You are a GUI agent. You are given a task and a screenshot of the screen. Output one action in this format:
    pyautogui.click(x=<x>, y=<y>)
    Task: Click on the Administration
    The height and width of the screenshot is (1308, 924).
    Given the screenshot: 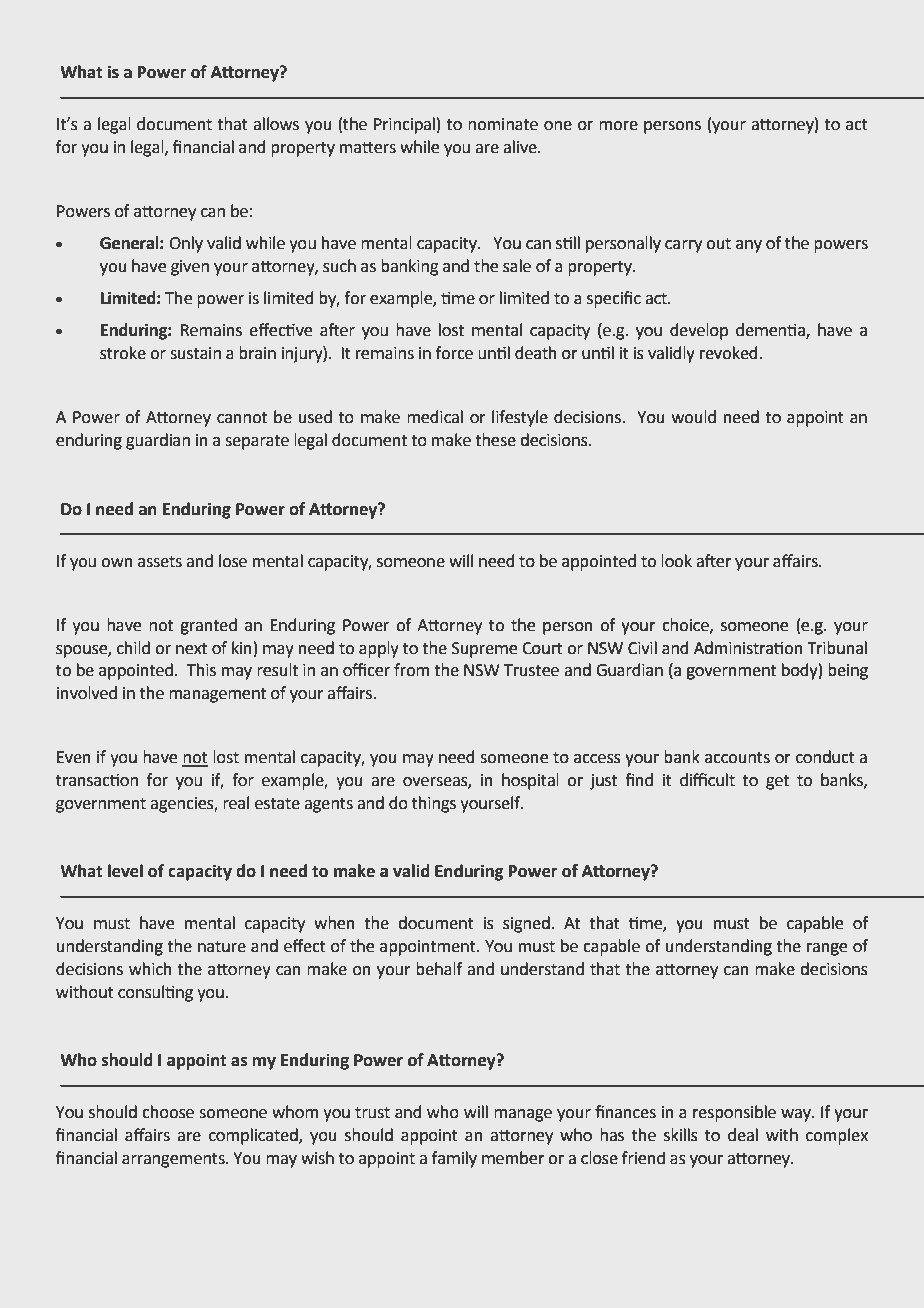 What is the action you would take?
    pyautogui.click(x=748, y=648)
